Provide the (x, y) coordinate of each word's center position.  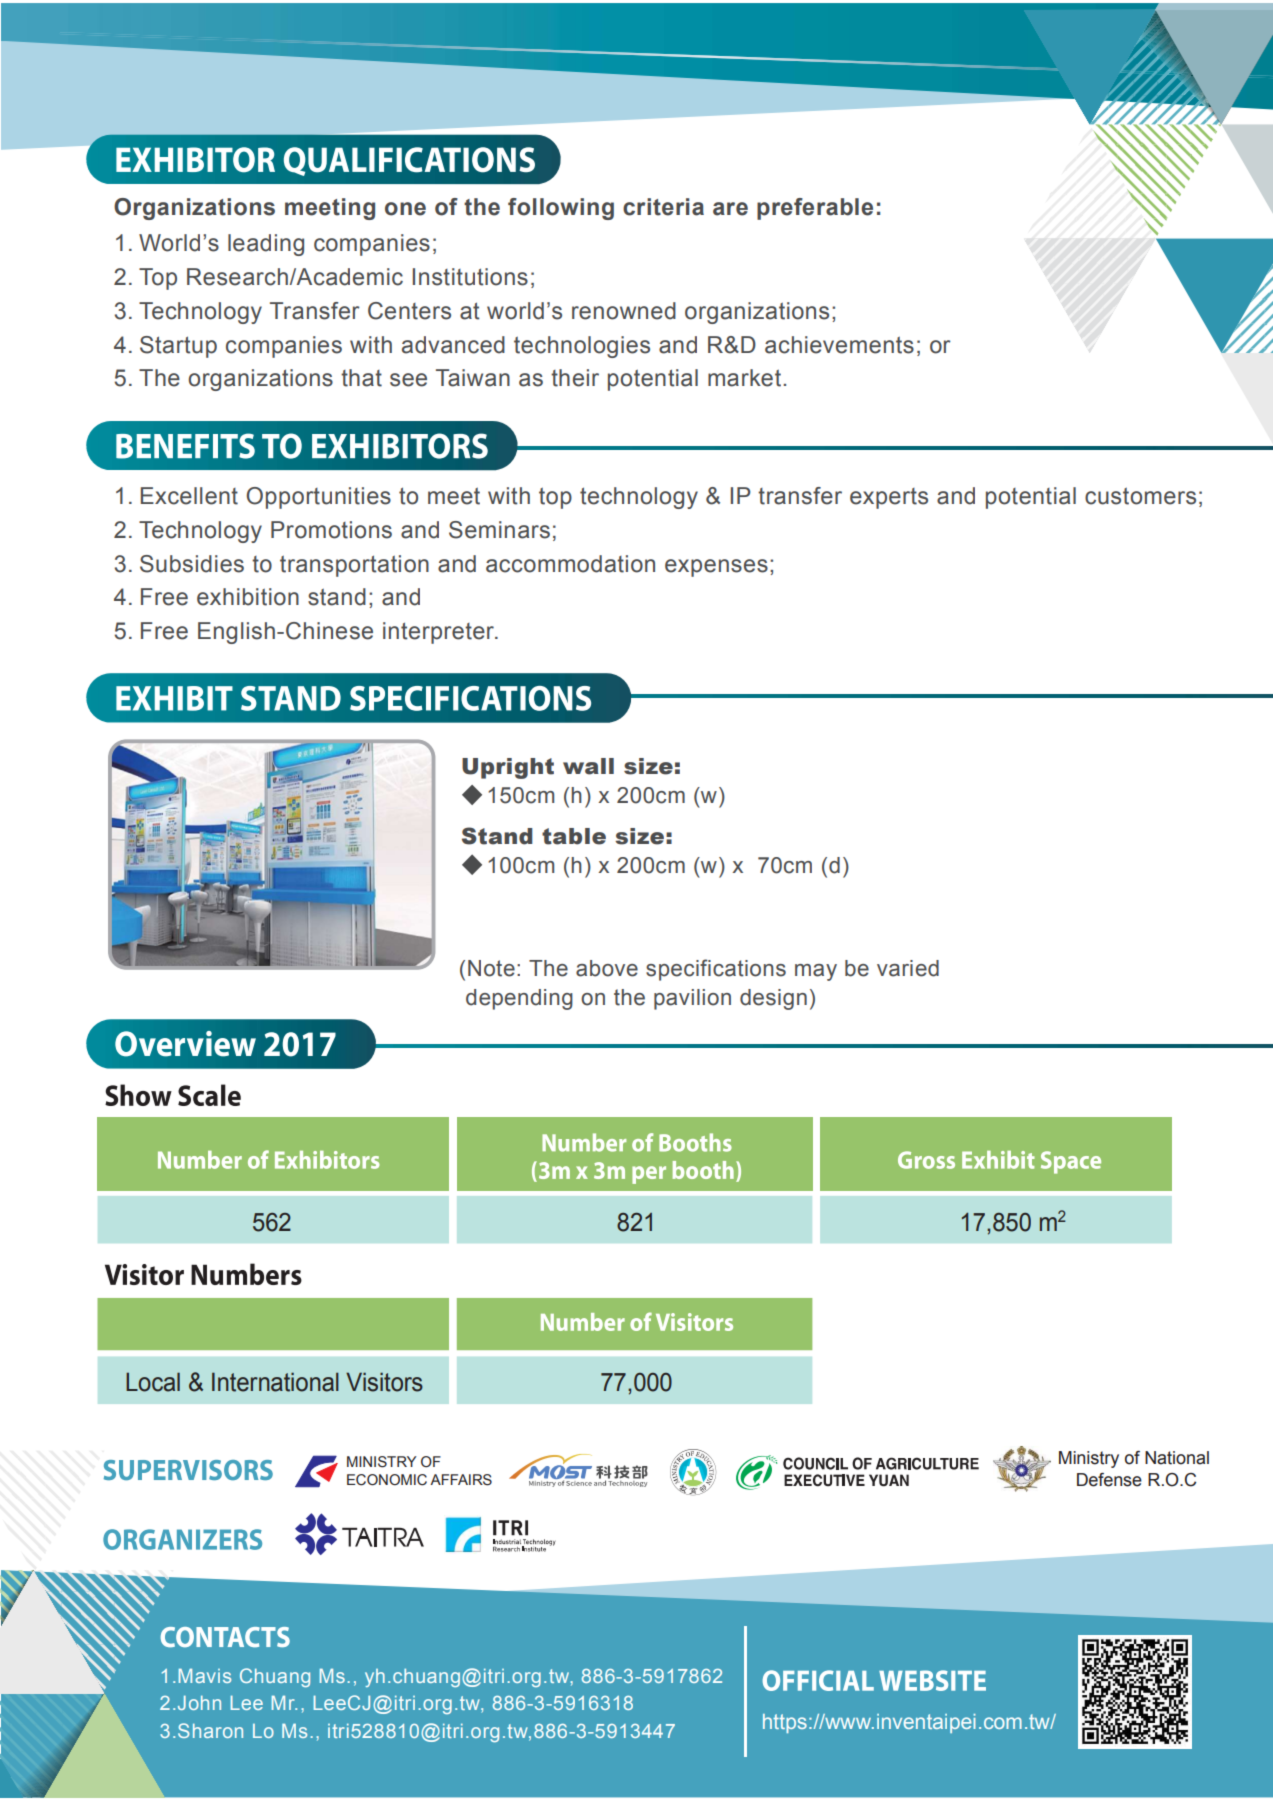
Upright (508, 768)
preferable (815, 209)
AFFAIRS (461, 1480)
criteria (663, 207)
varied (908, 968)
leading (266, 245)
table (574, 836)
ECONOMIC (387, 1480)
